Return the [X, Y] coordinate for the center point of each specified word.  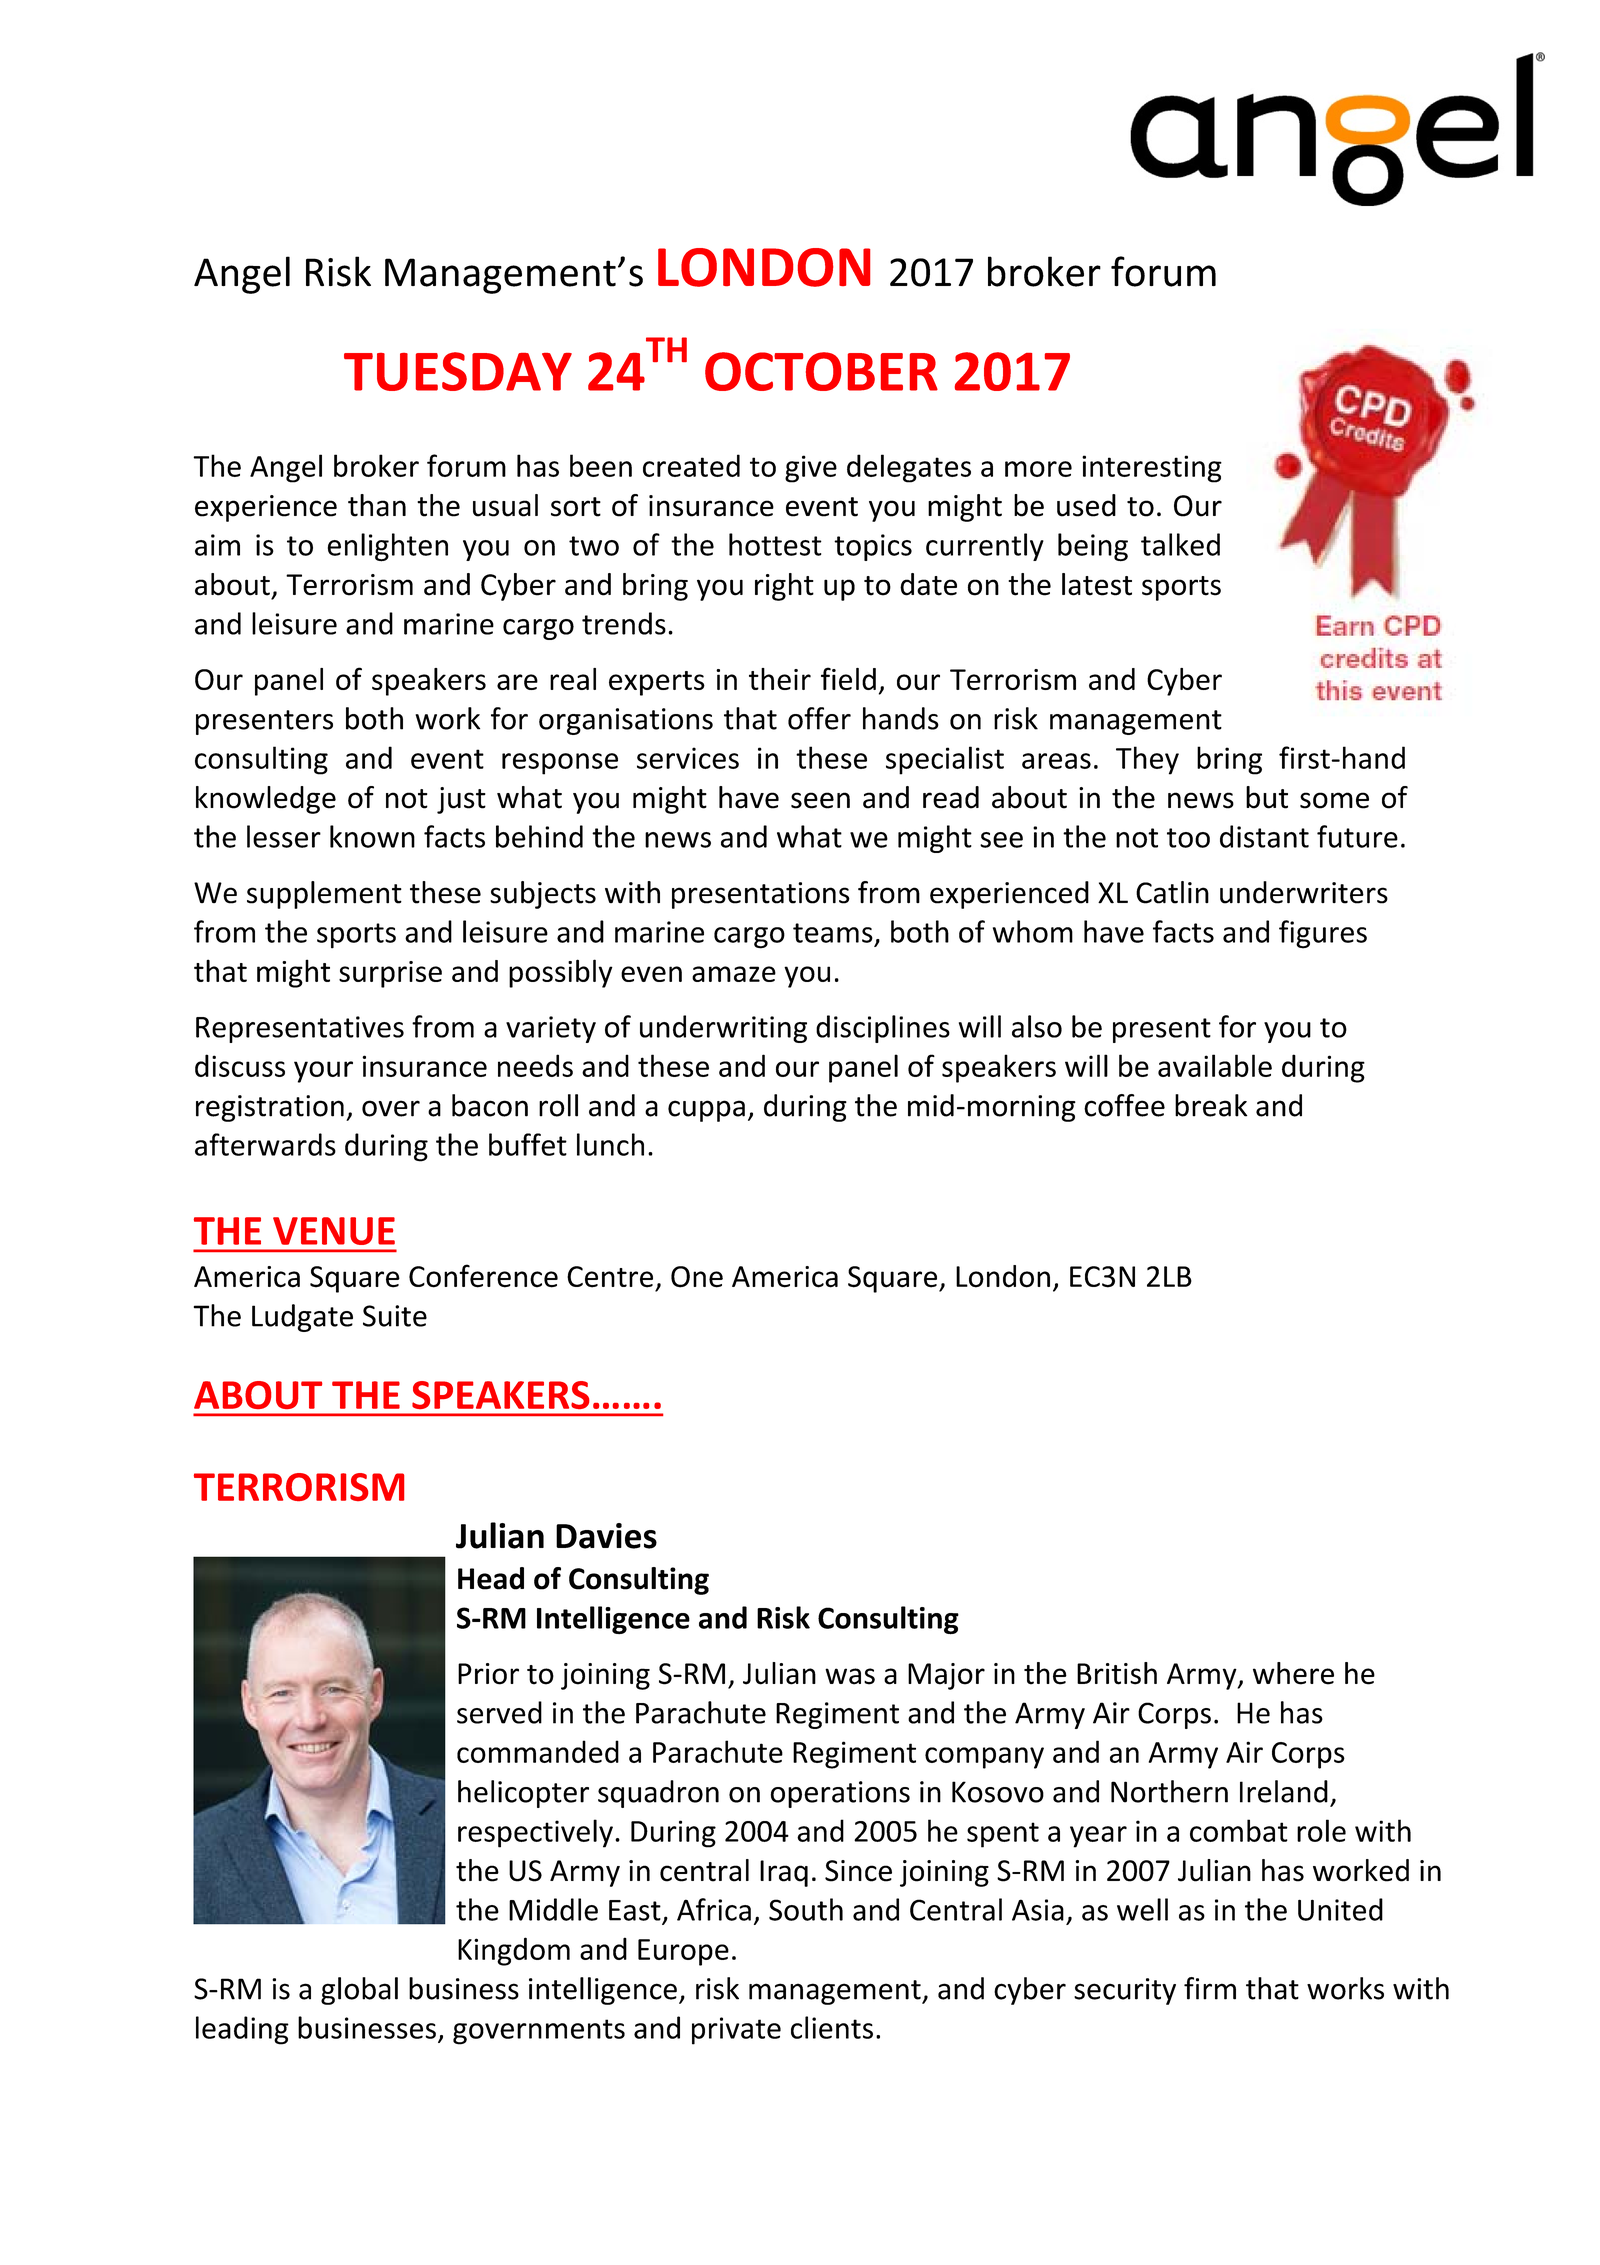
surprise [390, 974]
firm [1210, 1988]
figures [1323, 934]
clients [832, 2027]
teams [833, 933]
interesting [1152, 469]
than [377, 505]
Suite [395, 1316]
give [811, 469]
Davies [606, 1536]
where [1293, 1673]
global [359, 1991]
